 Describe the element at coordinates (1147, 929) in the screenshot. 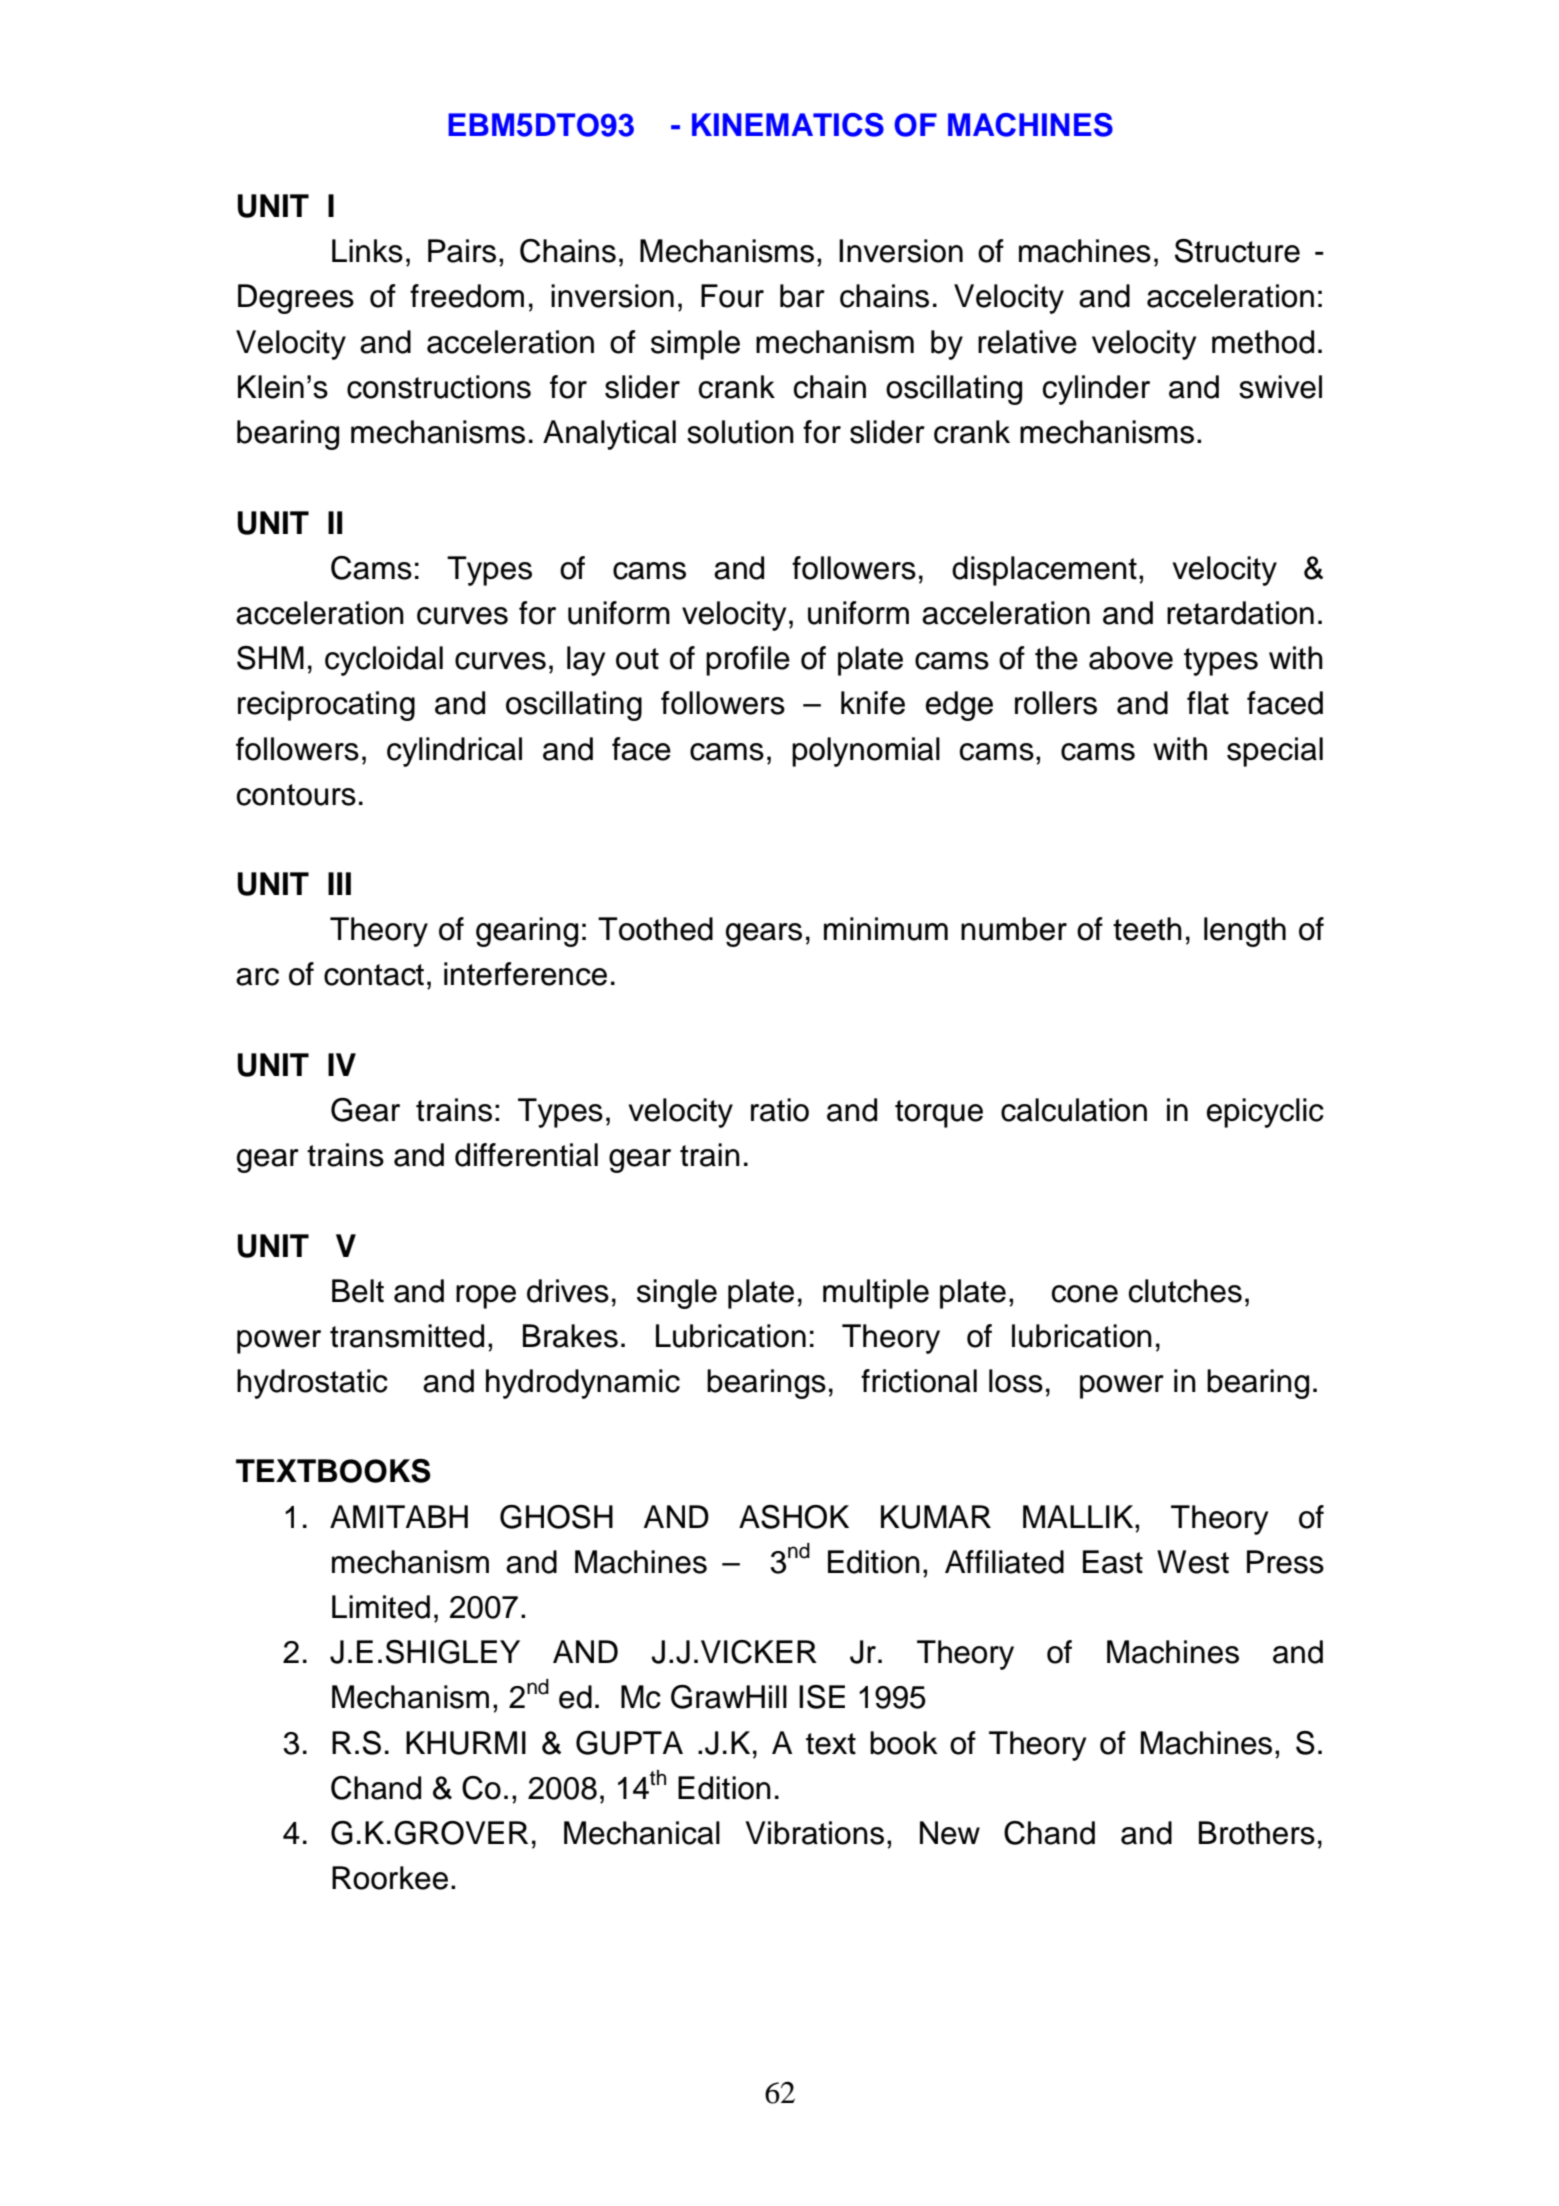

I see `teeth` at that location.
